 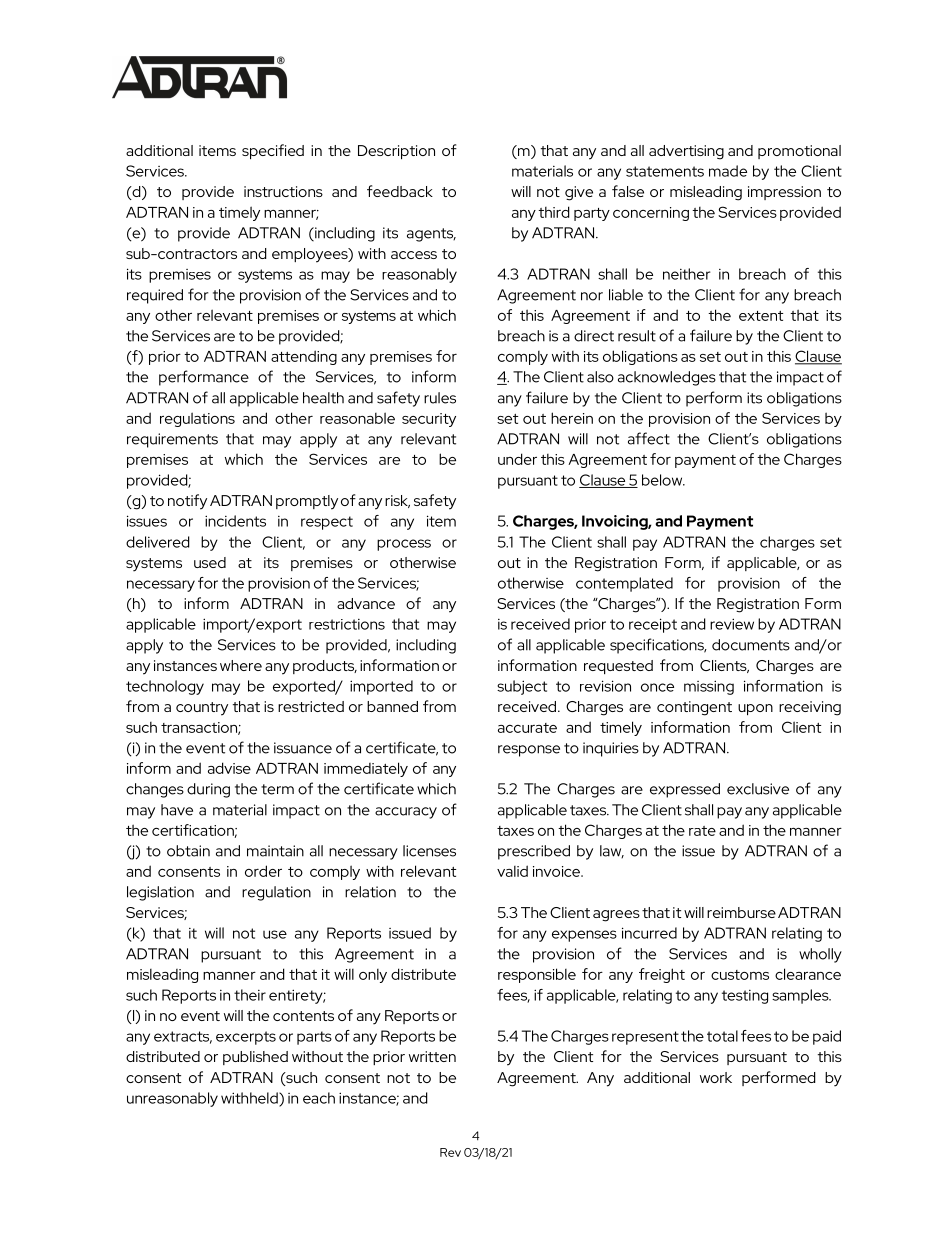 What do you see at coordinates (663, 480) in the page?
I see `below` at bounding box center [663, 480].
